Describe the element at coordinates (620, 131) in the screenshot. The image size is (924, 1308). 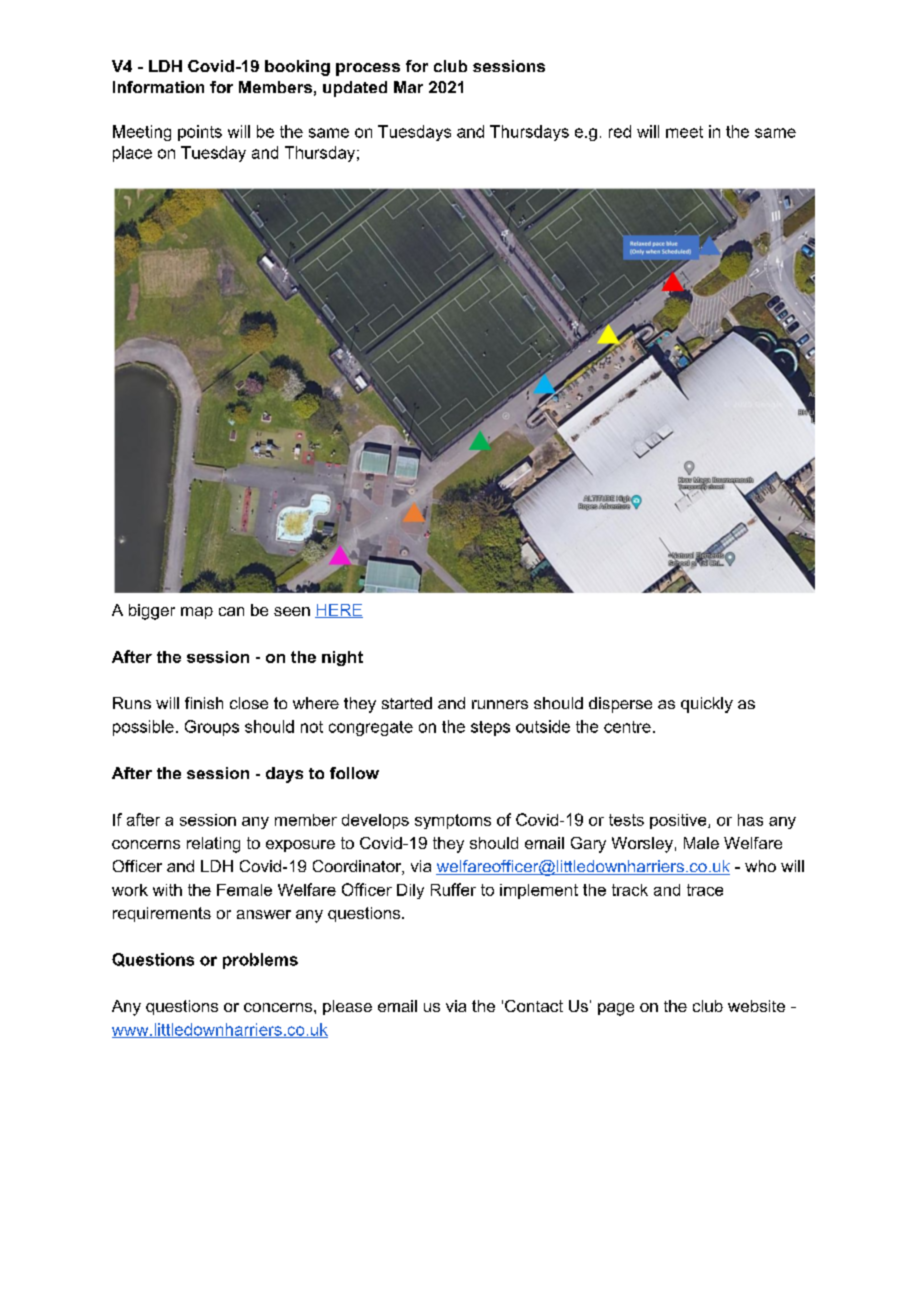
I see `red` at that location.
